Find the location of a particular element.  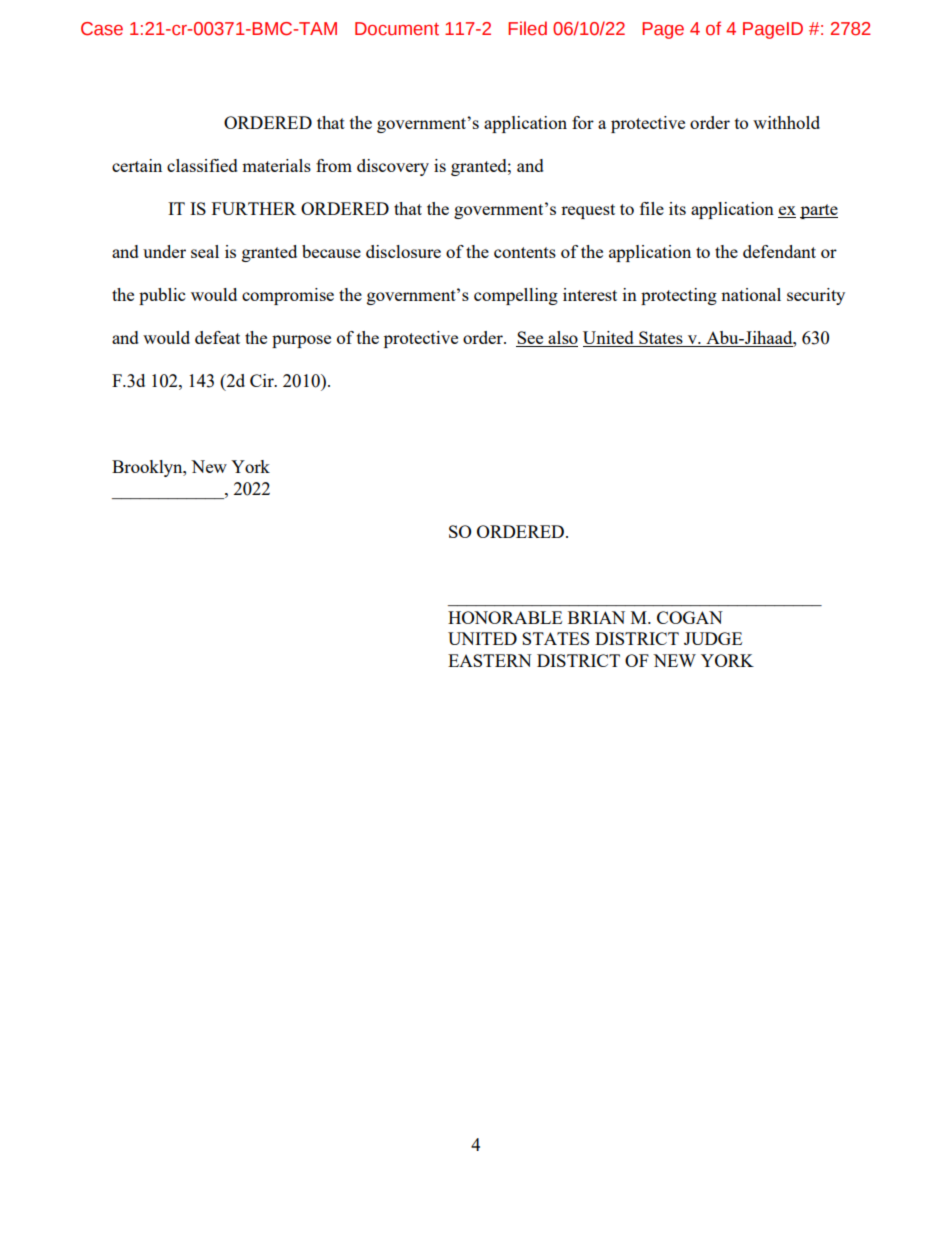

HONORABLE is located at coordinates (505, 617).
